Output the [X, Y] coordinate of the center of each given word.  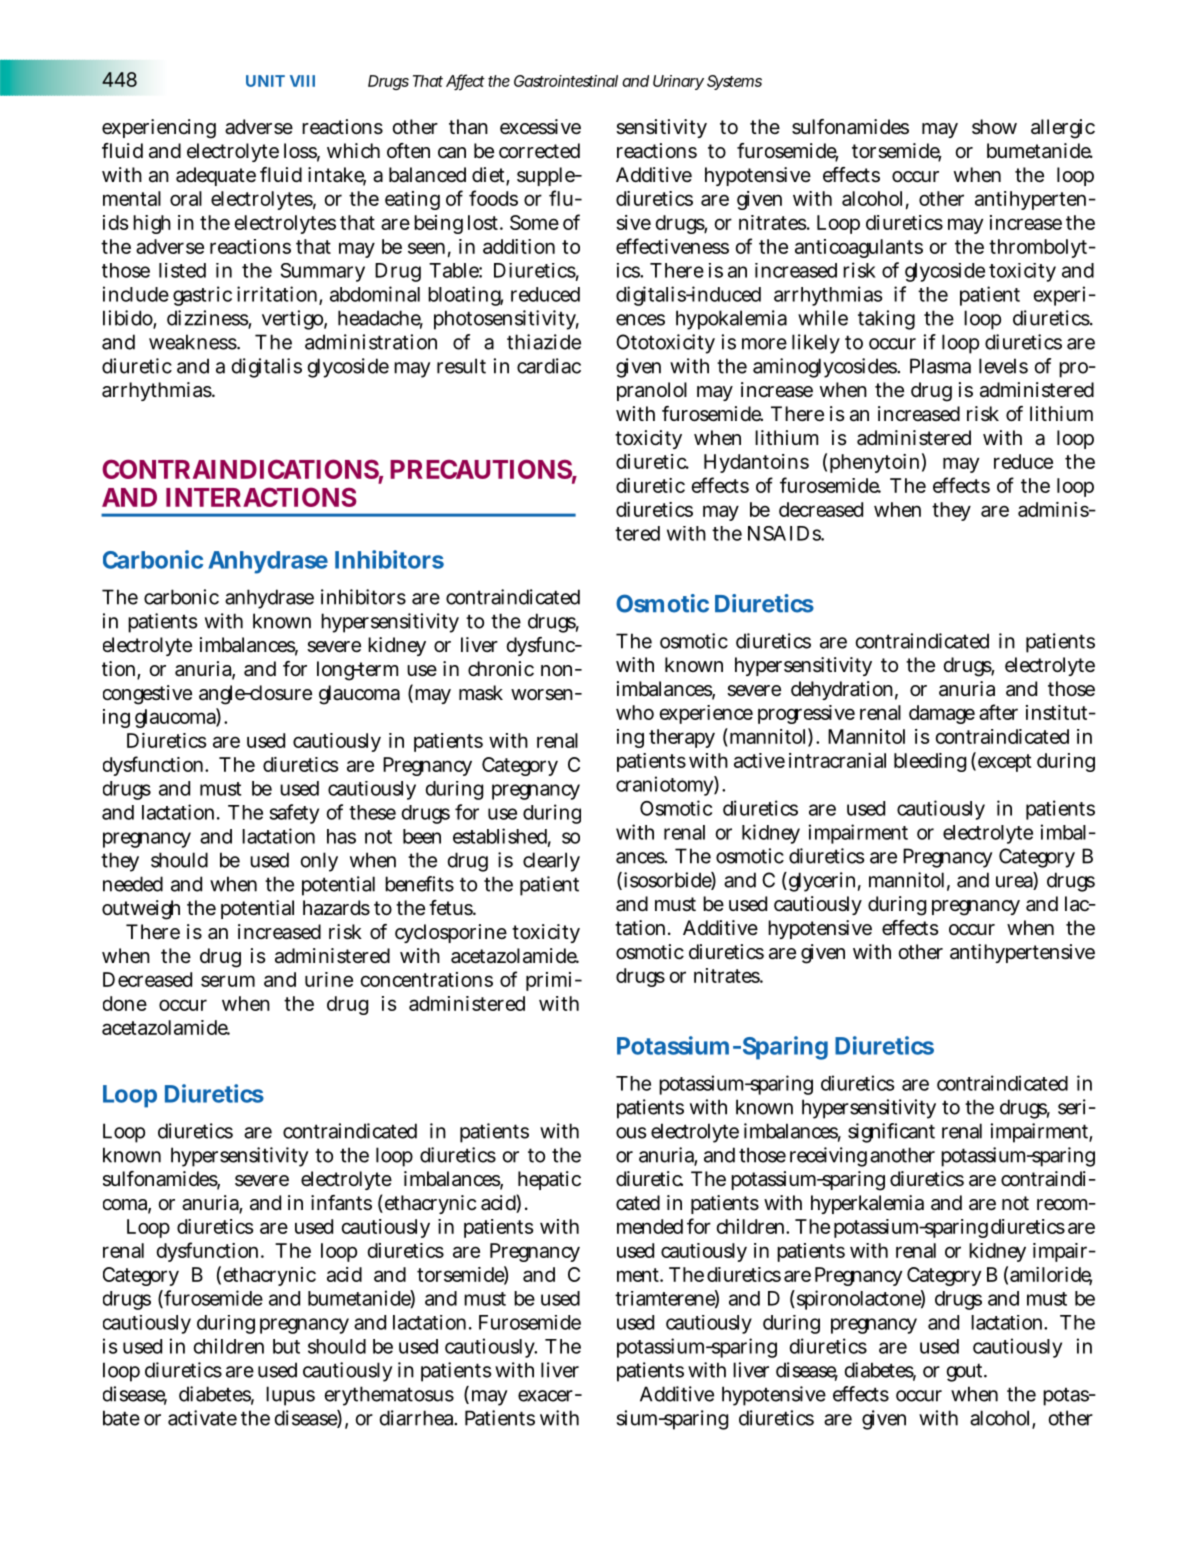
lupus [290, 1396]
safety [294, 814]
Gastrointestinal [566, 81]
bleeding [930, 762]
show [994, 126]
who [635, 712]
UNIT [265, 81]
